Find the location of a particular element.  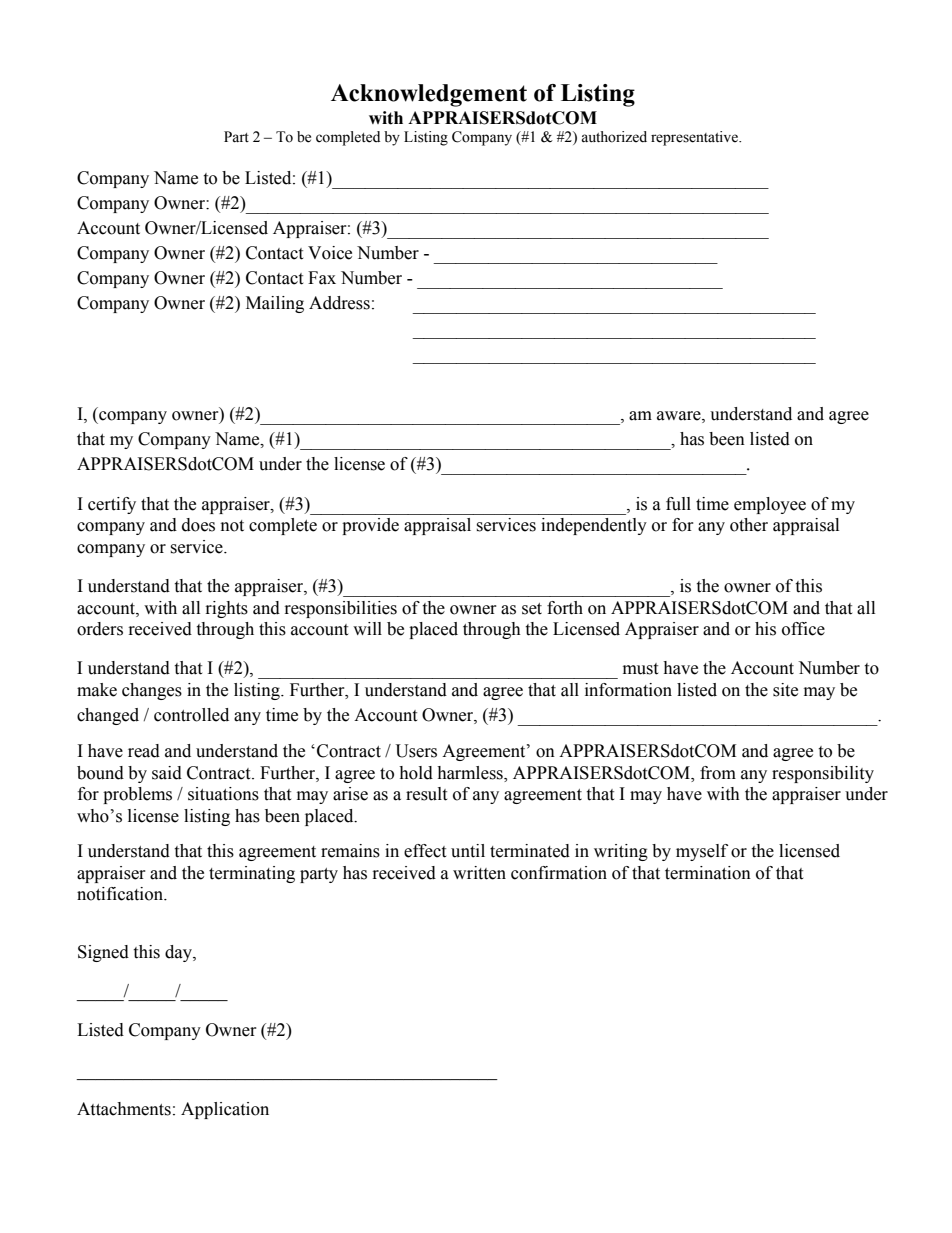

set is located at coordinates (532, 609).
